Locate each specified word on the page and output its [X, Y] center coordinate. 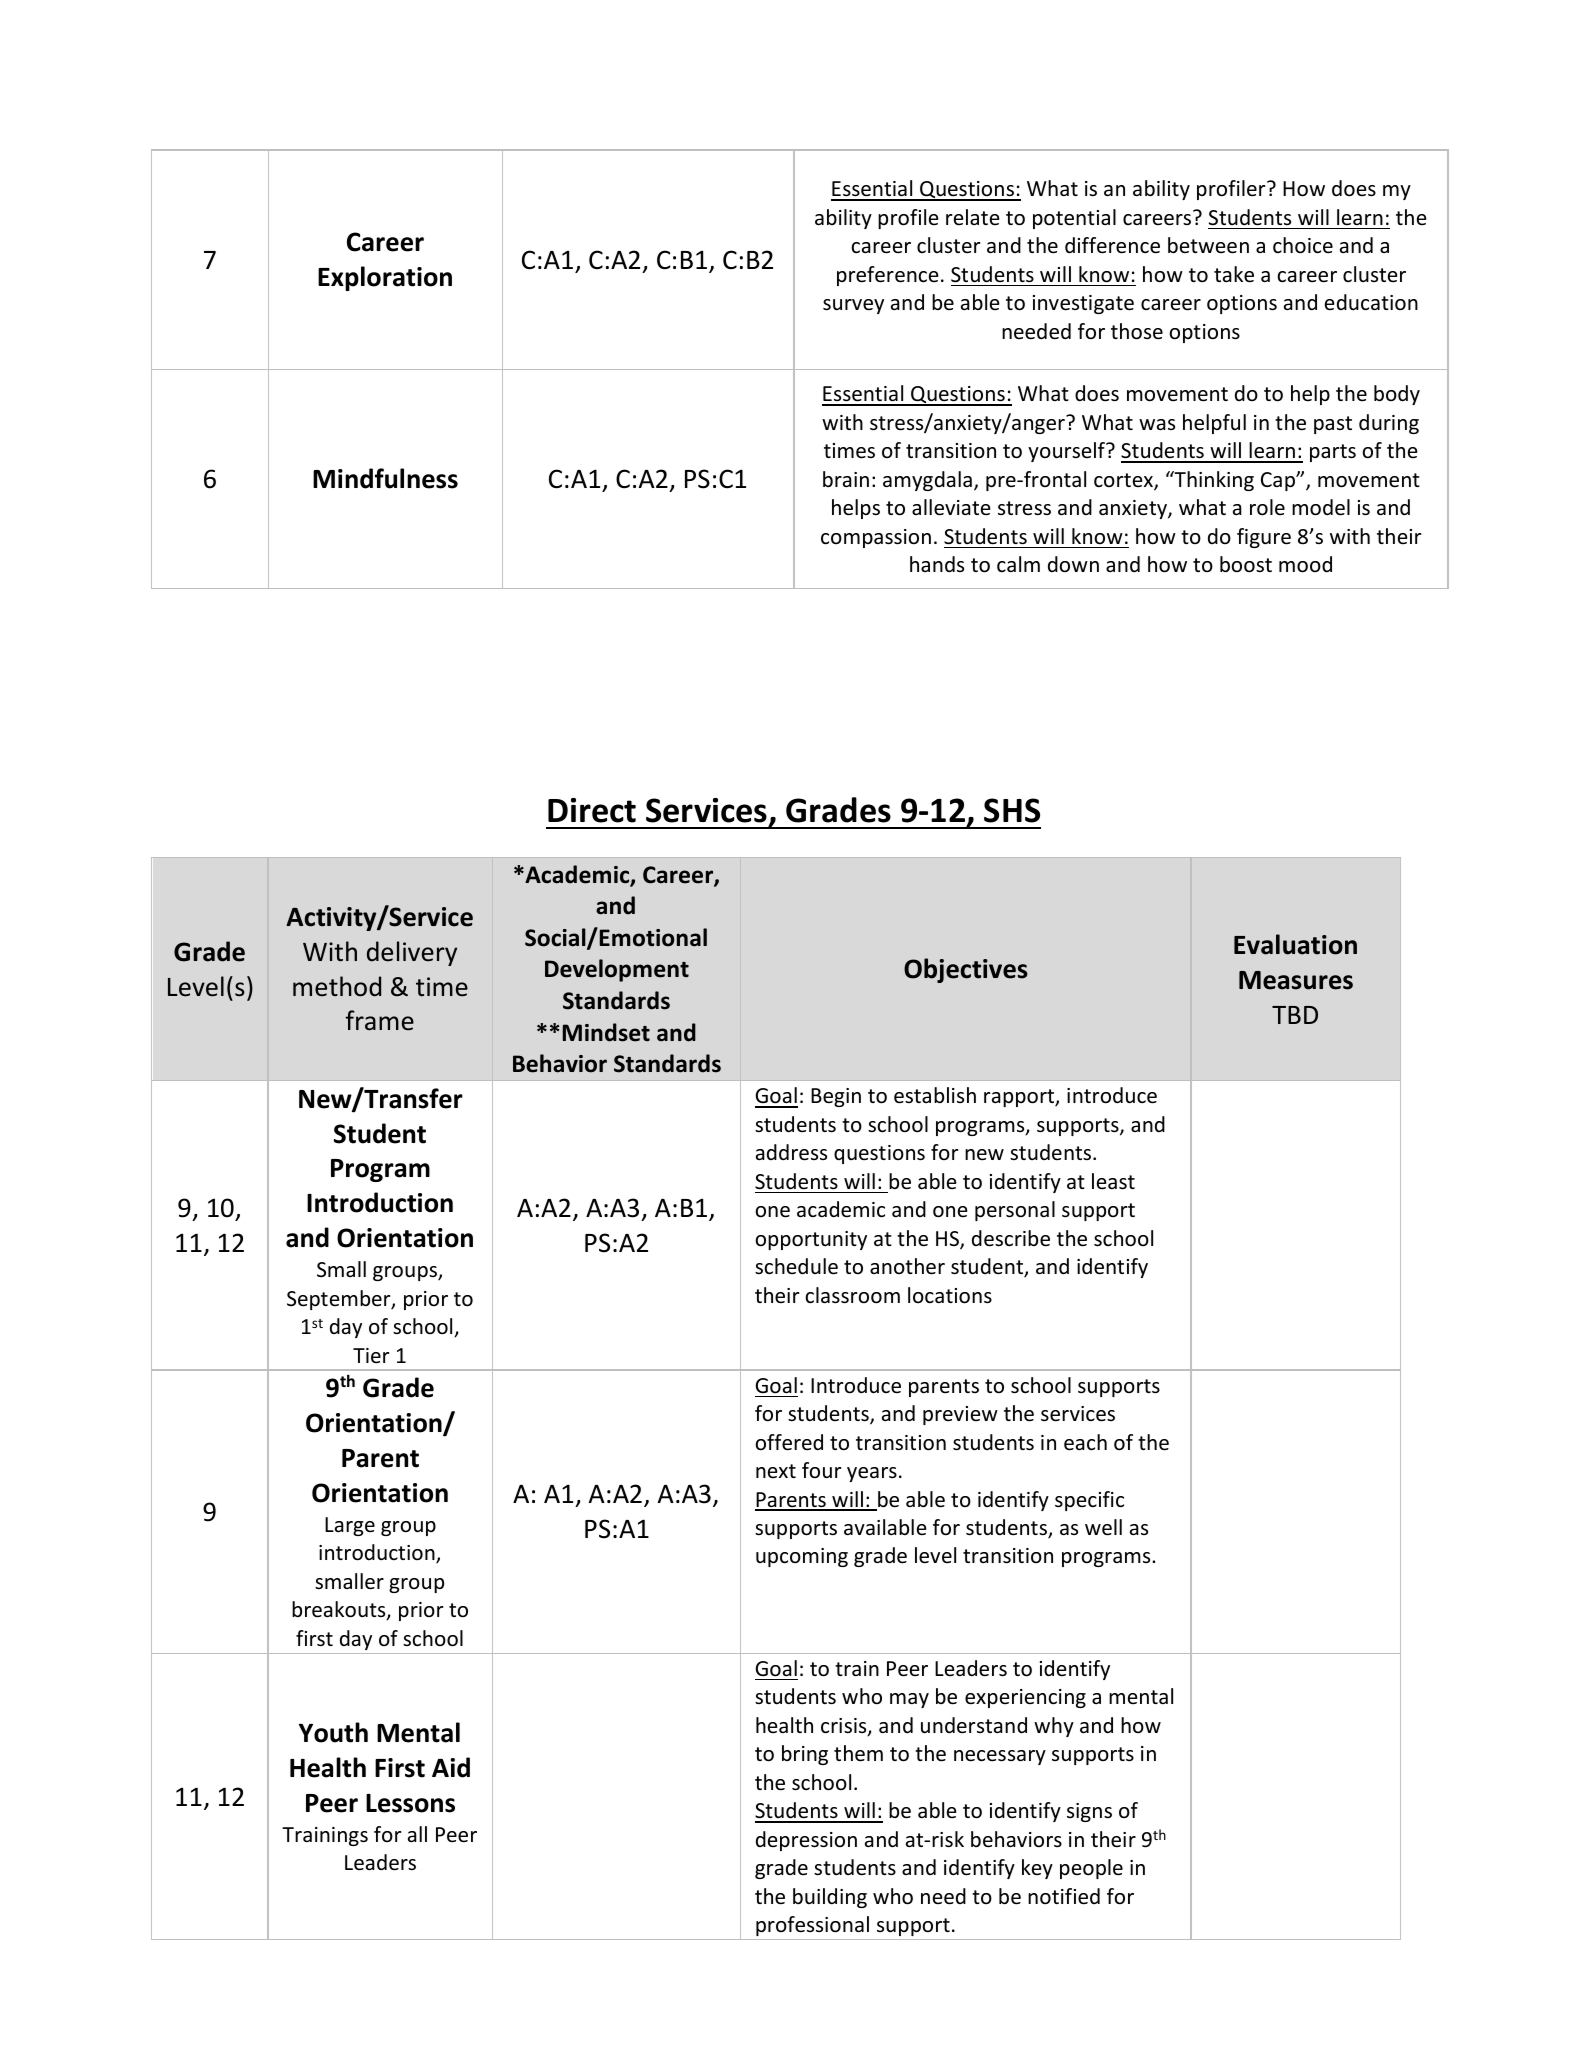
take [1234, 274]
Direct [592, 810]
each [1085, 1442]
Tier [371, 1356]
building [830, 1898]
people [1091, 1869]
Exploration [385, 278]
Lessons [410, 1803]
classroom [852, 1295]
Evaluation [1295, 944]
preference [888, 276]
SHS [1012, 810]
